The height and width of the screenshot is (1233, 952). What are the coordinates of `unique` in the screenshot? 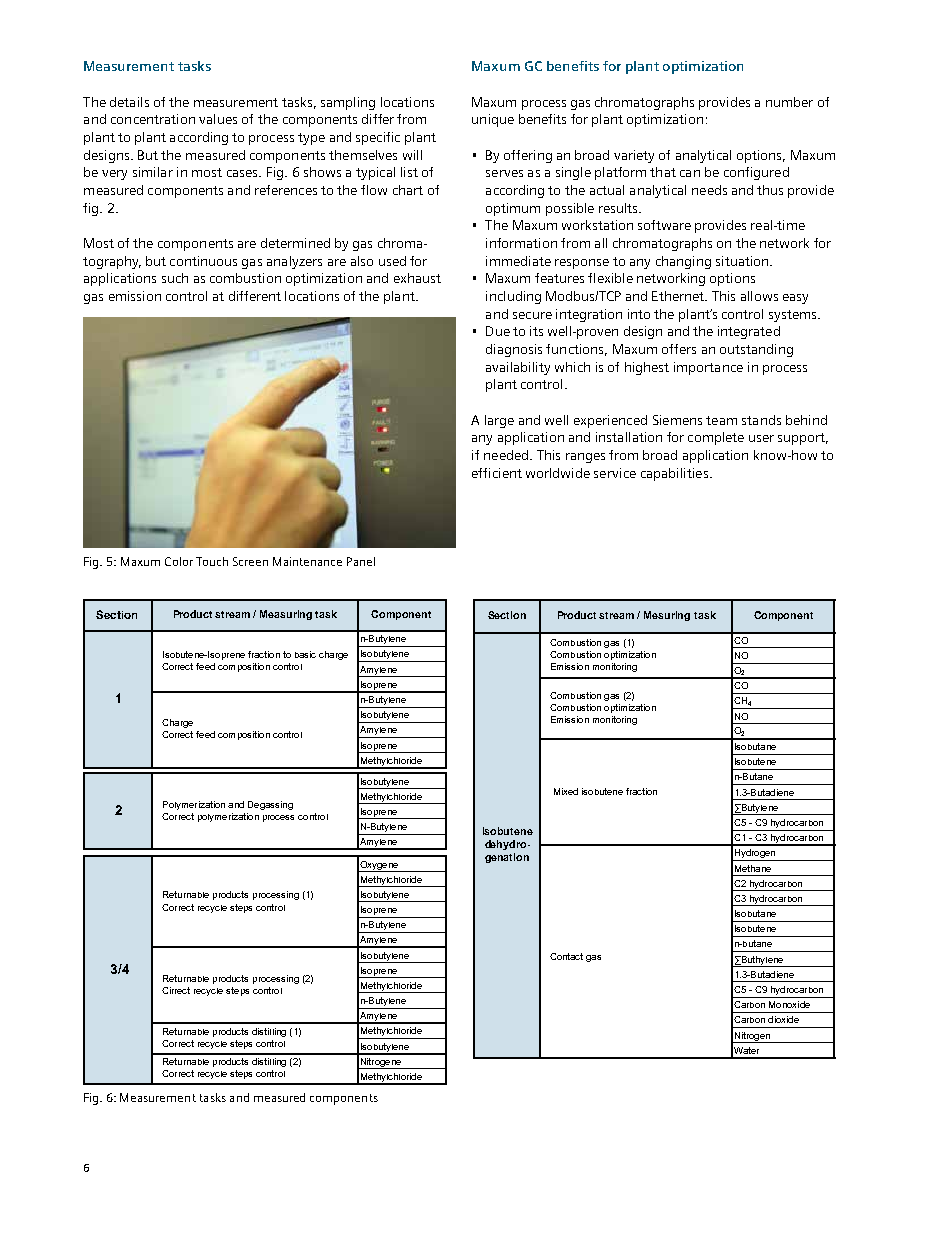 It's located at (493, 120).
